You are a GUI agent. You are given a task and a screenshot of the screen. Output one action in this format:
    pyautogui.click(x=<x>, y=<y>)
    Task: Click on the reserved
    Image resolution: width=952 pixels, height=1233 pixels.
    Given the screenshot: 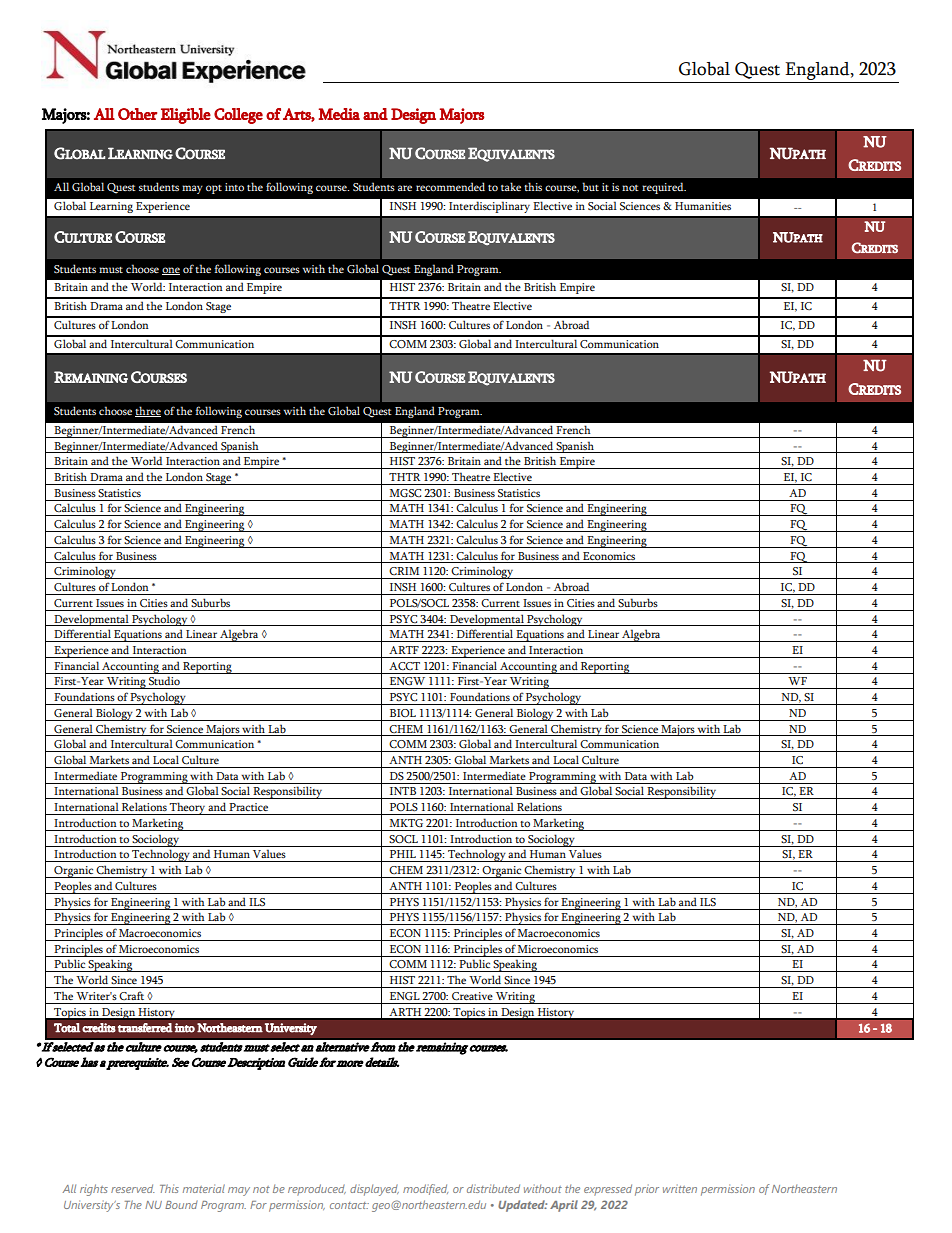 What is the action you would take?
    pyautogui.click(x=132, y=1188)
